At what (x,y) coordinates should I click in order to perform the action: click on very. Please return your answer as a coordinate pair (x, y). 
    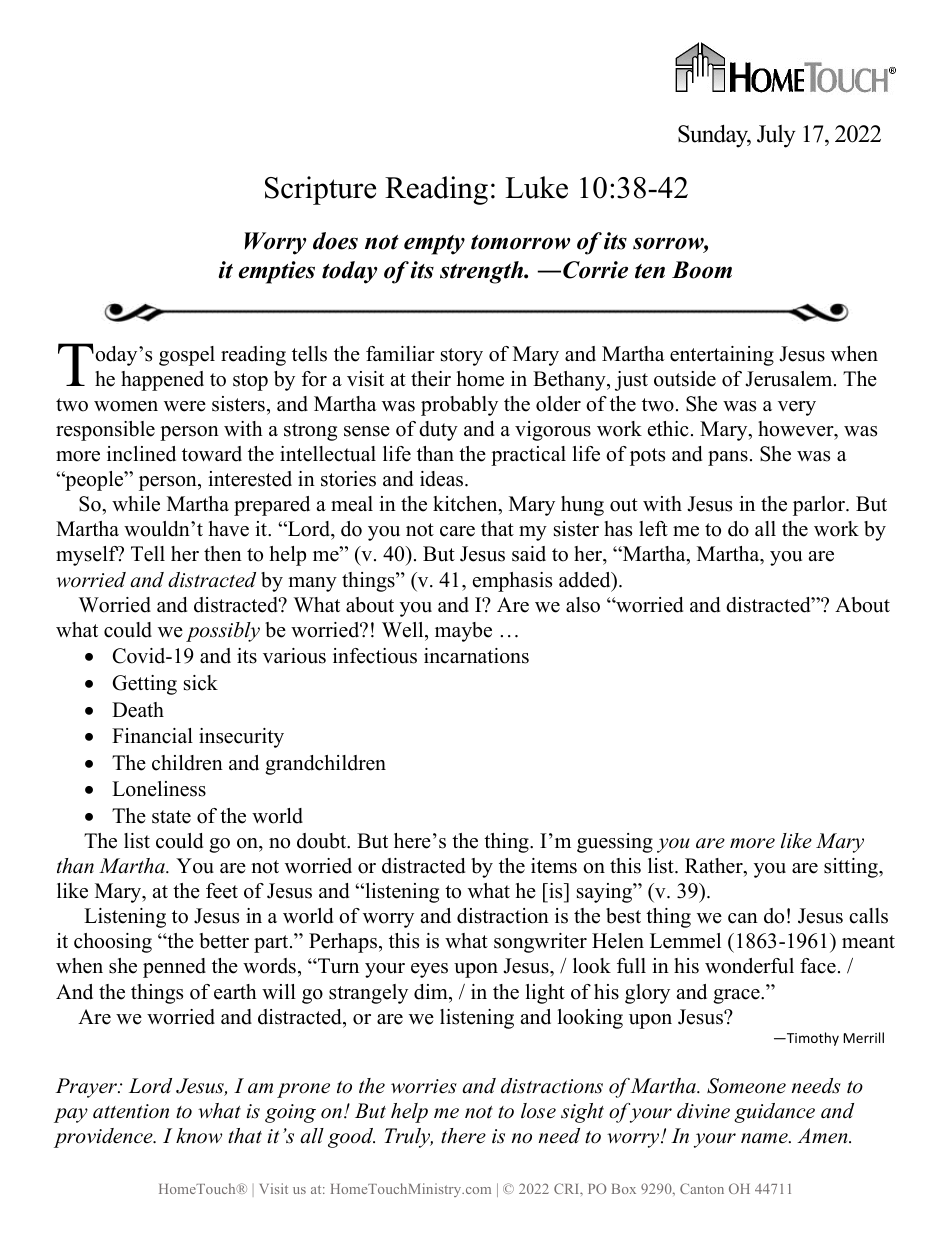
    Looking at the image, I should click on (797, 408).
